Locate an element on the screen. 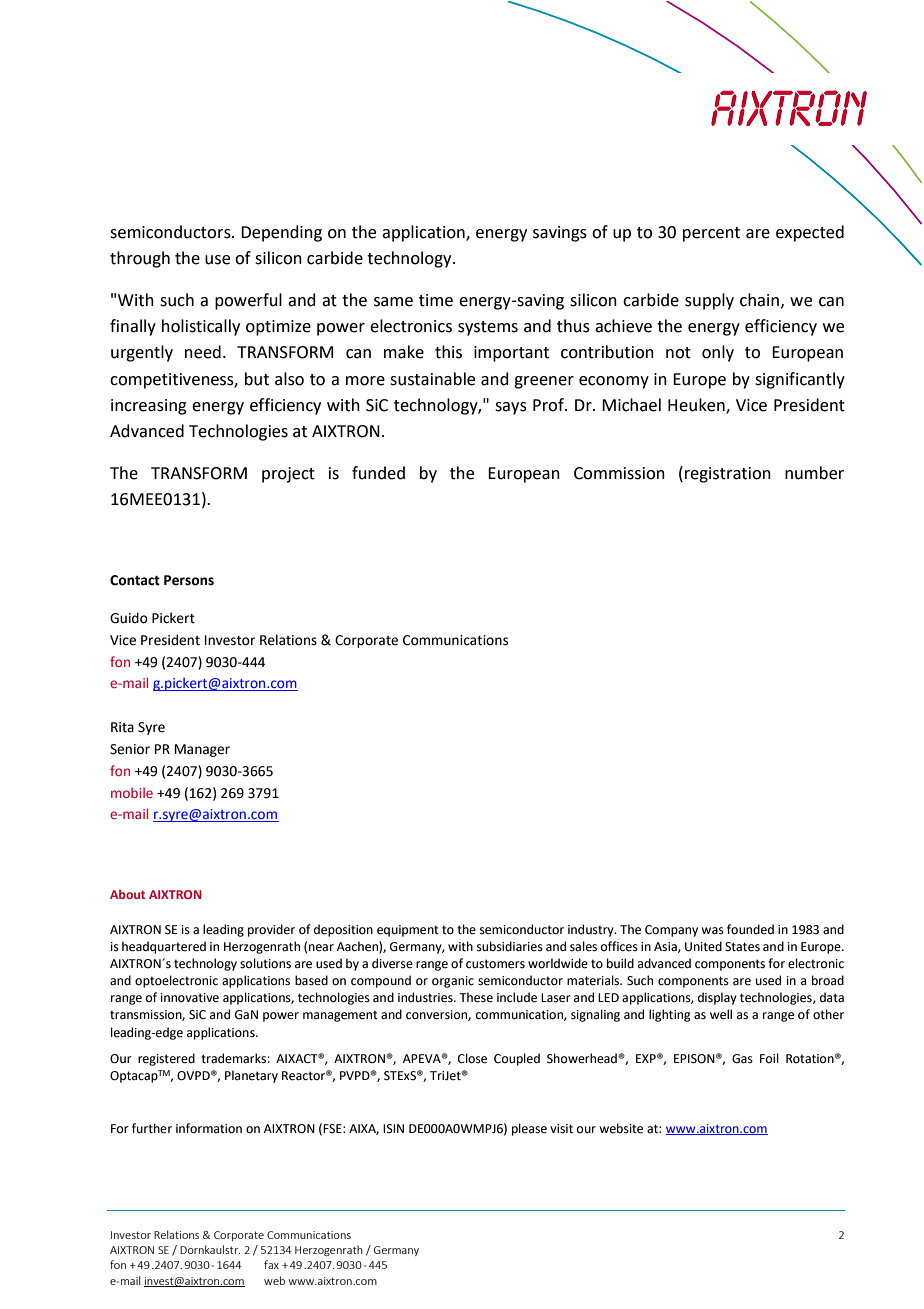 The image size is (924, 1309). Persons is located at coordinates (189, 580).
